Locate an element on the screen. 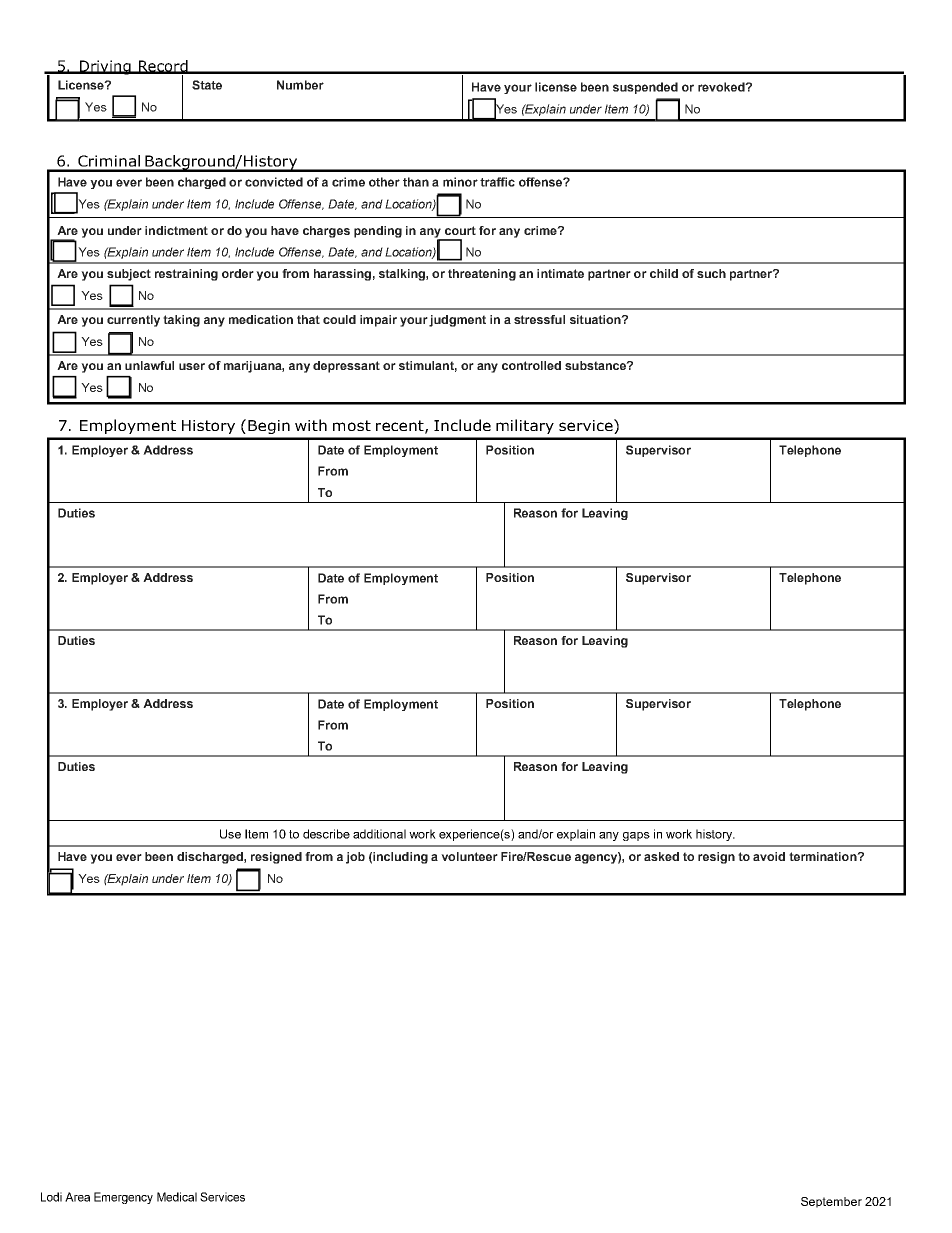 Image resolution: width=952 pixels, height=1233 pixels. State is located at coordinates (207, 85).
